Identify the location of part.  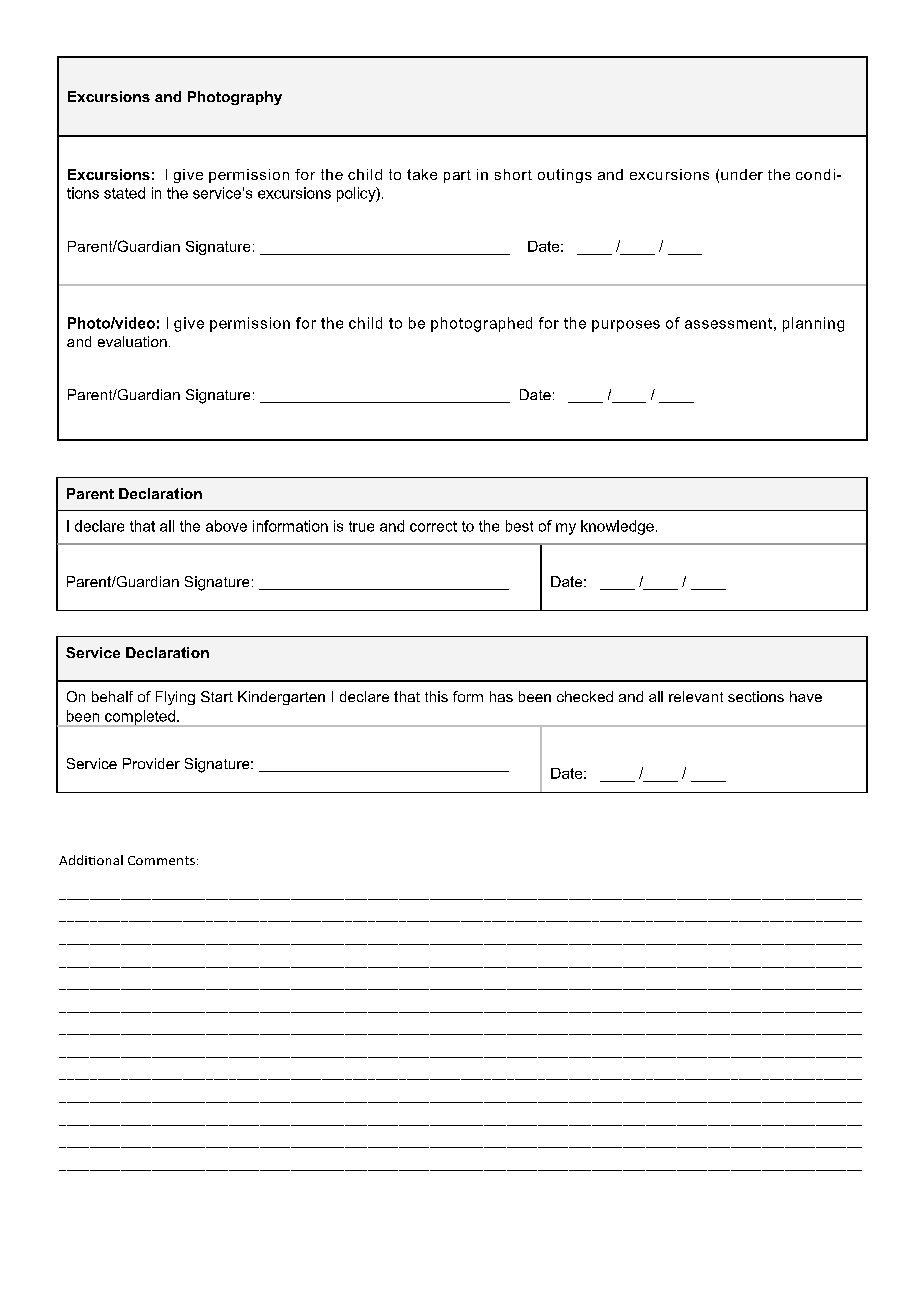
(457, 176).
